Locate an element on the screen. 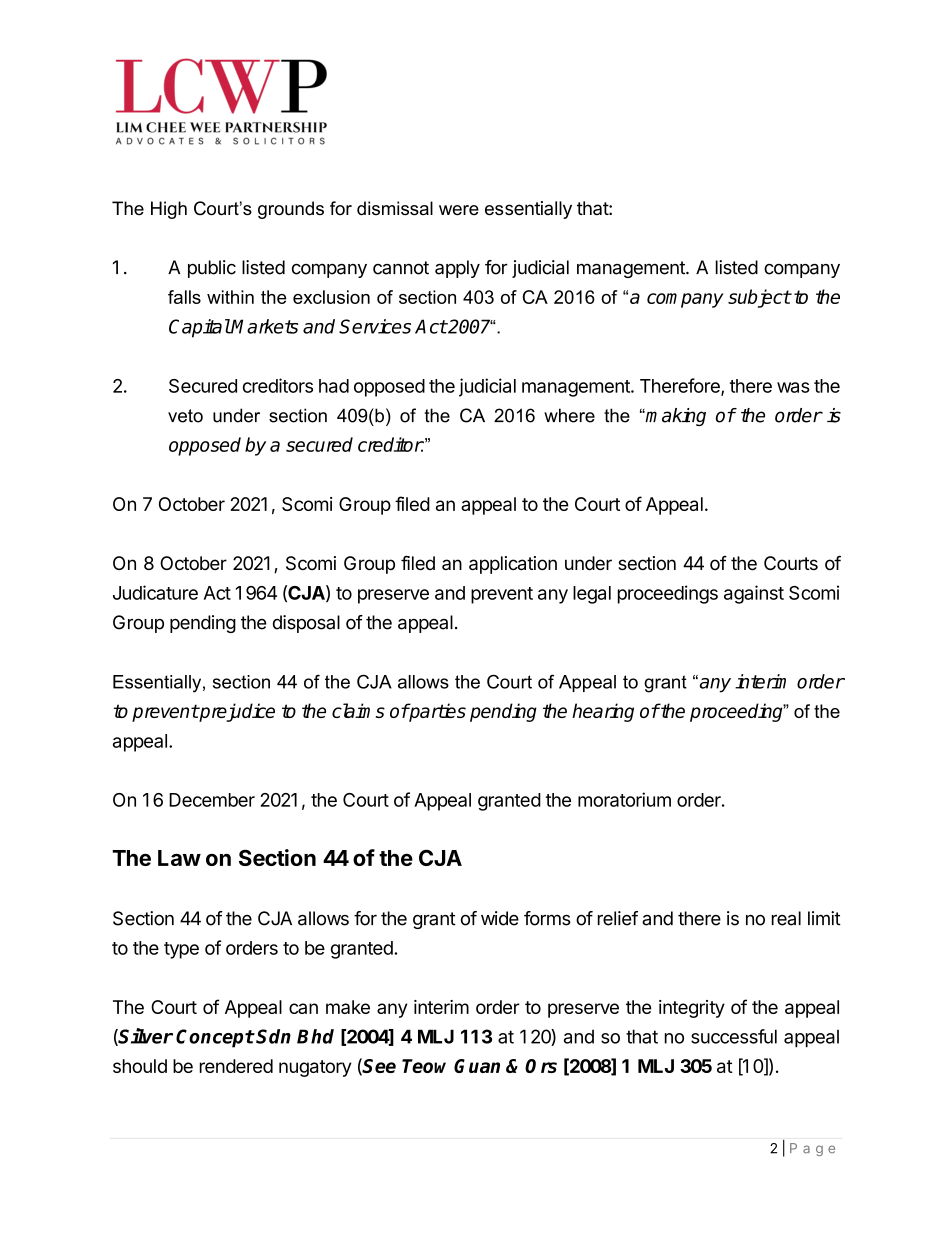 Image resolution: width=952 pixels, height=1233 pixels. against is located at coordinates (754, 594).
